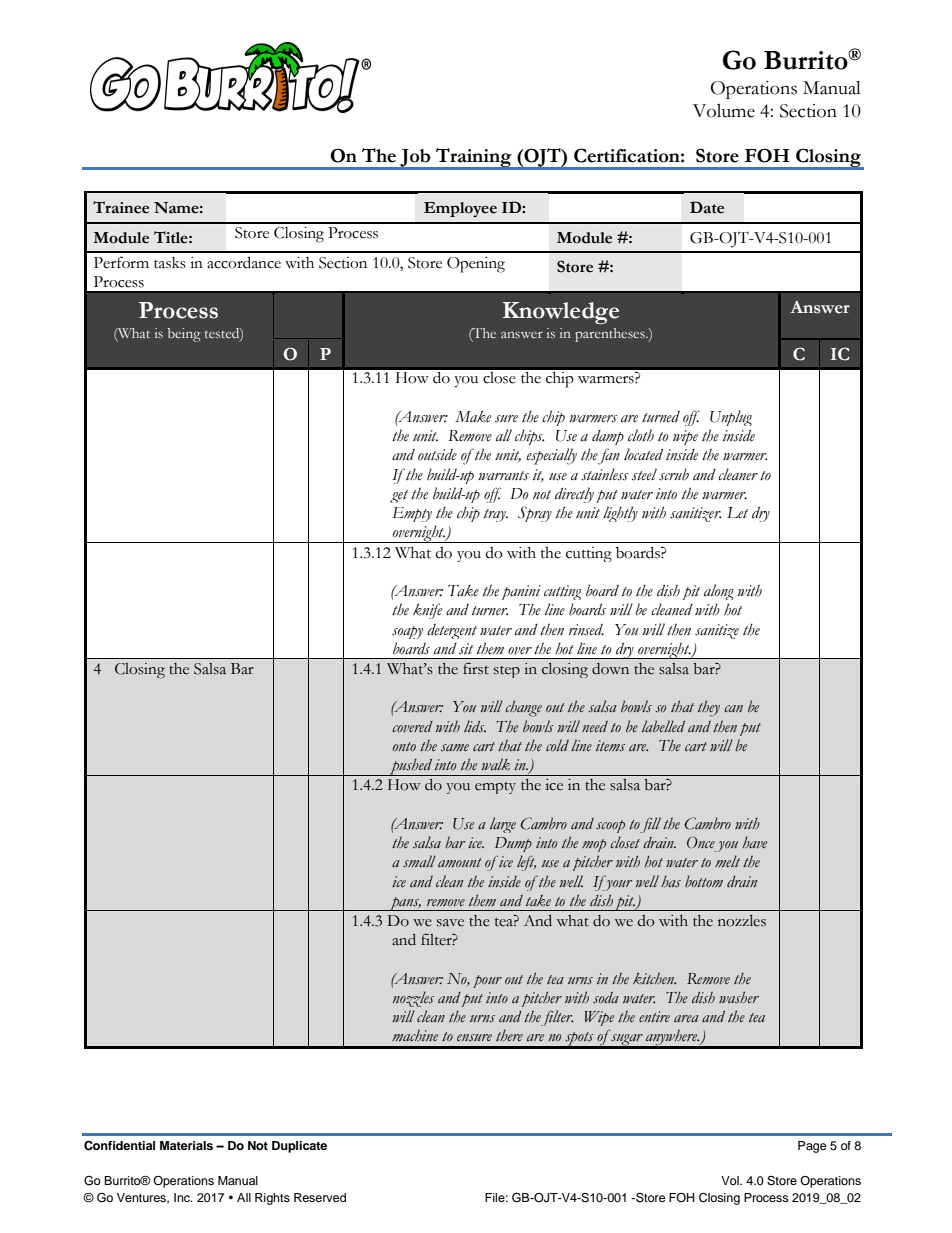 The height and width of the image is (1233, 952). I want to click on can, so click(733, 708).
